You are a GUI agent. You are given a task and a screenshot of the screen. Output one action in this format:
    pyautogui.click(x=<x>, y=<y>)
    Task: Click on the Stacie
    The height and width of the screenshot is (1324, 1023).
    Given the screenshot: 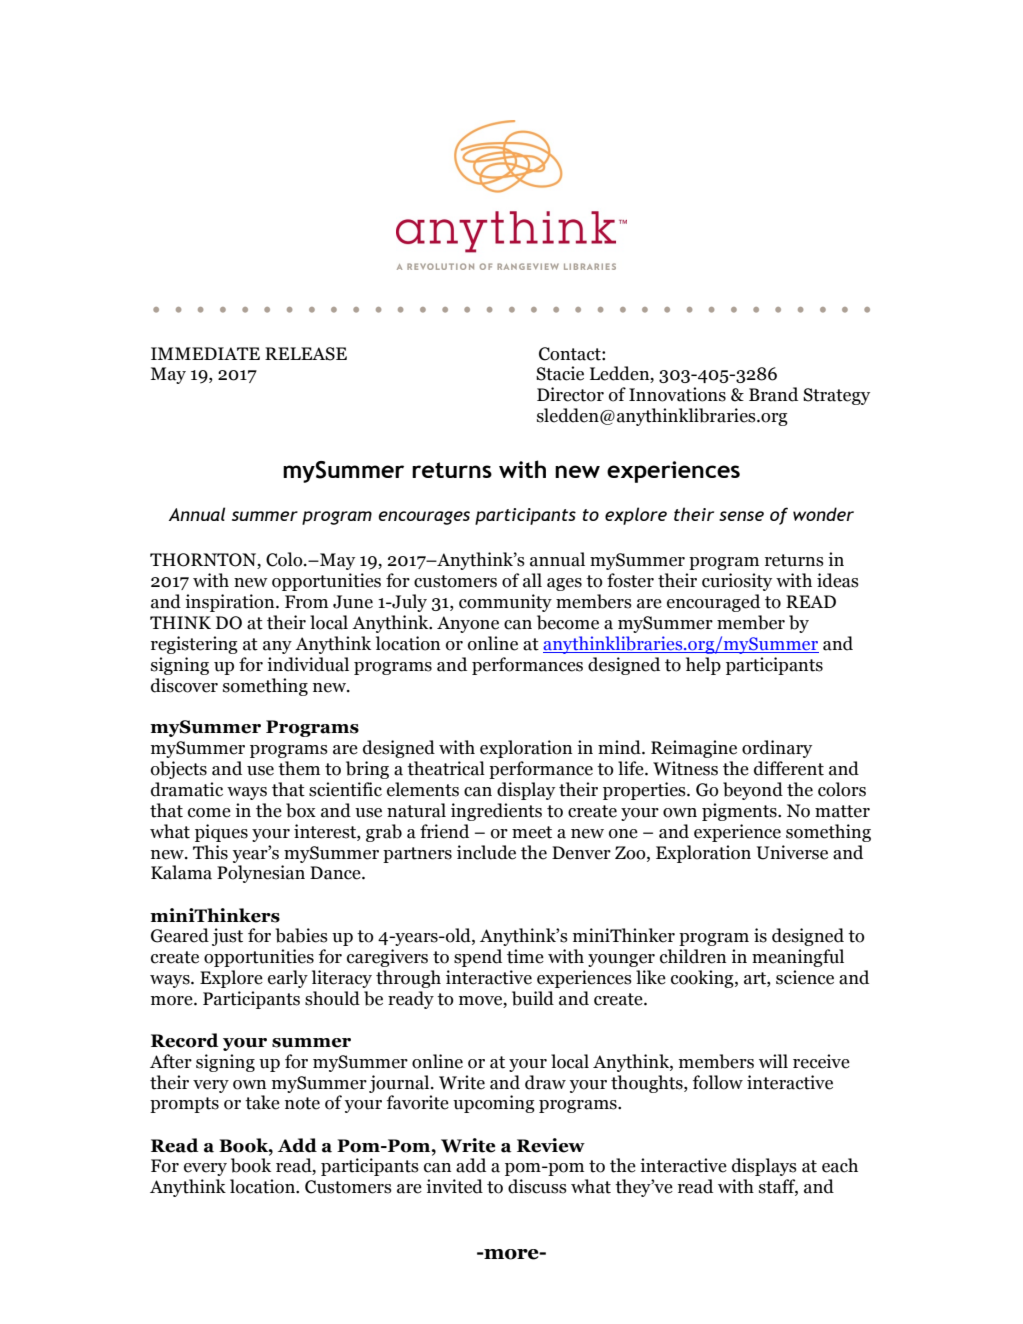 What is the action you would take?
    pyautogui.click(x=560, y=373)
